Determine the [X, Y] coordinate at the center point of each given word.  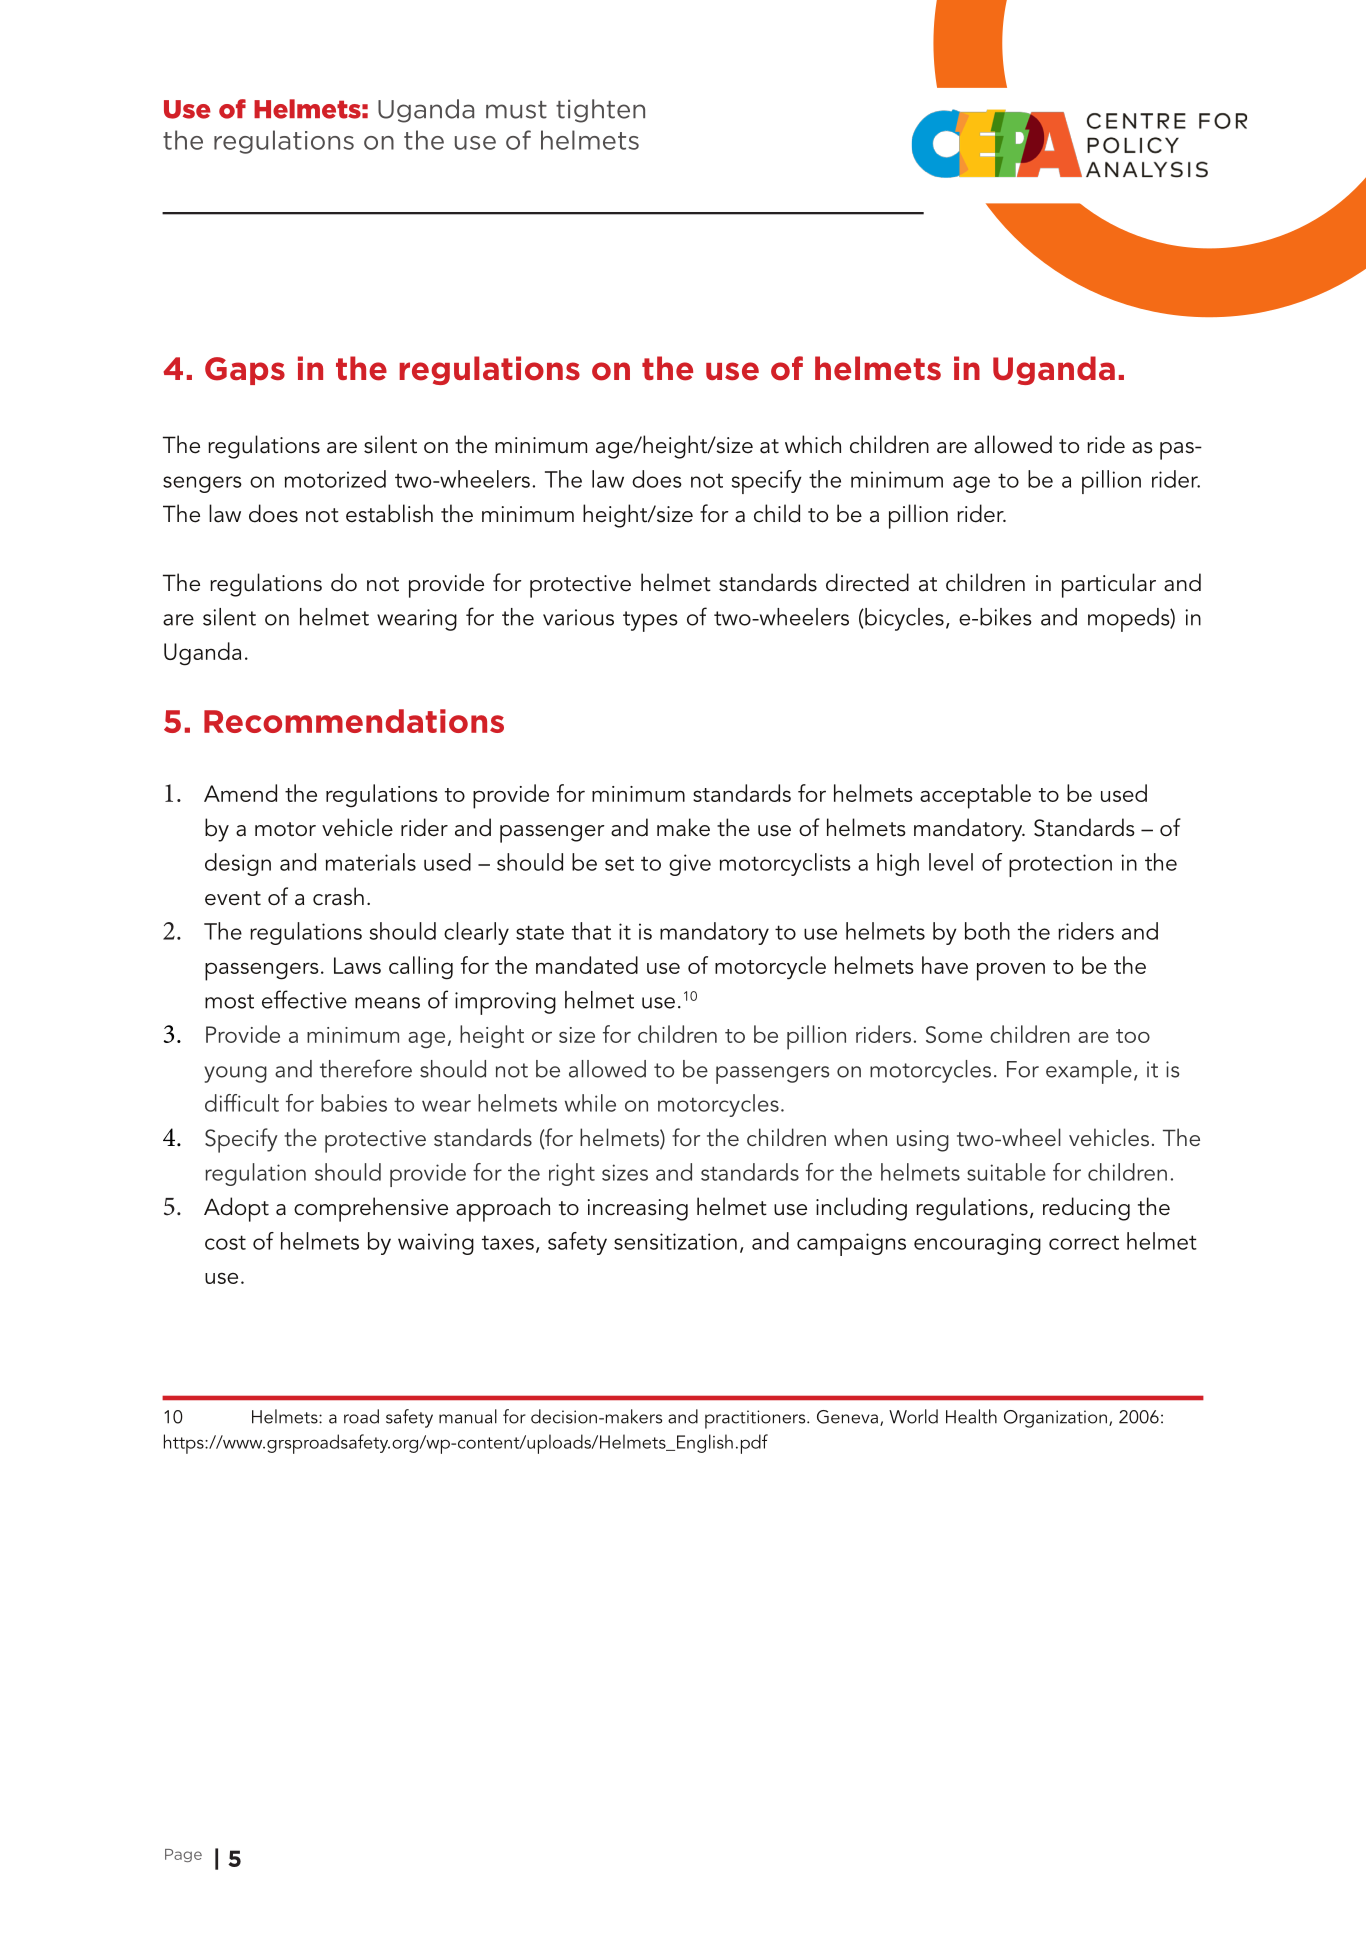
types [650, 621]
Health [971, 1416]
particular [1109, 585]
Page [183, 1855]
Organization [1055, 1419]
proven [1011, 971]
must [516, 110]
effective [304, 999]
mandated [587, 965]
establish [389, 513]
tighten [600, 111]
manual [468, 1416]
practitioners [756, 1419]
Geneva [847, 1417]
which [813, 444]
